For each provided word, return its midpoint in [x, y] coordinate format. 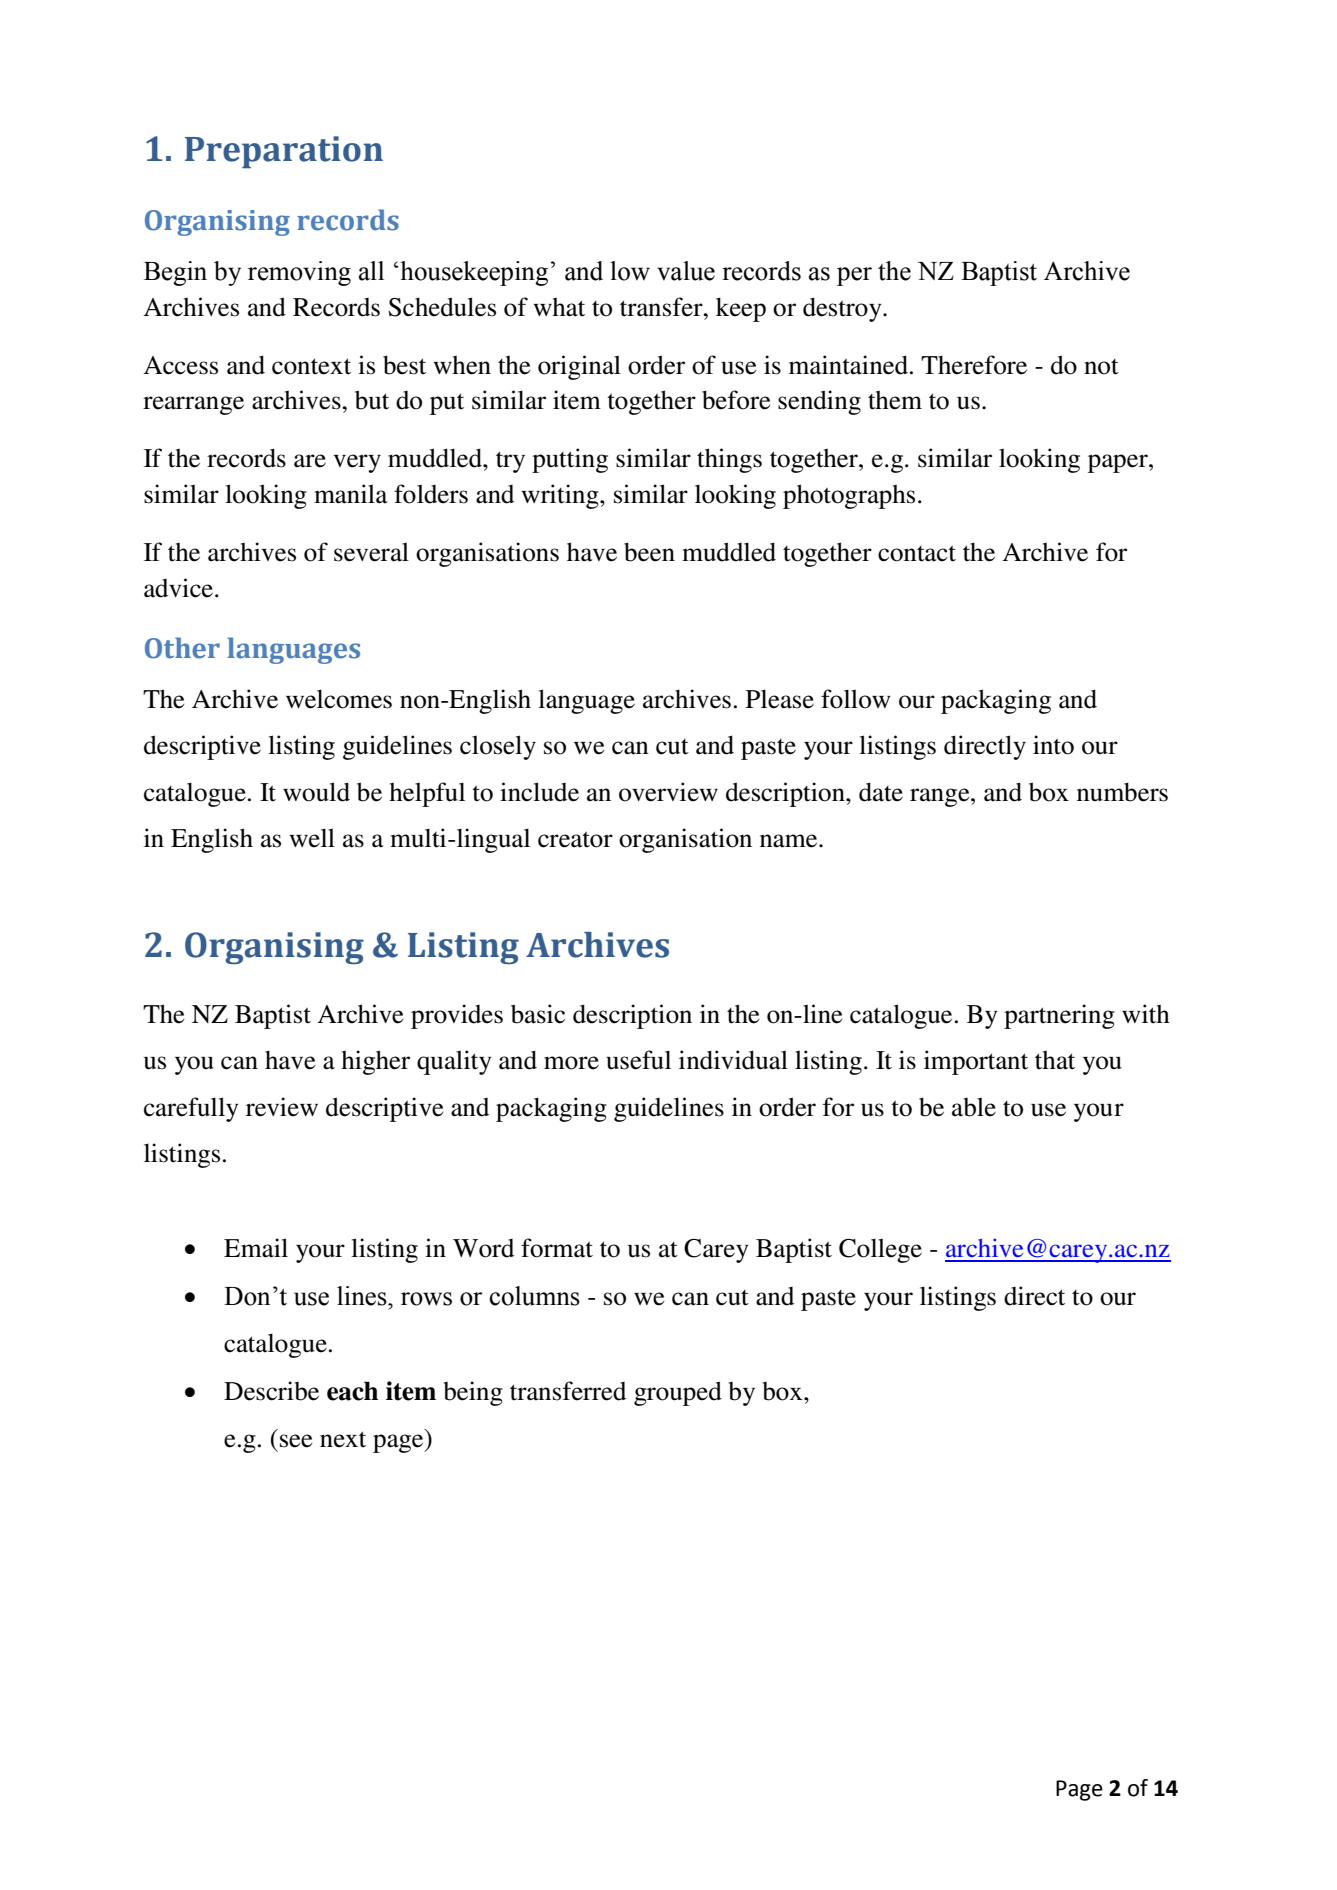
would [316, 792]
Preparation [284, 152]
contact [917, 554]
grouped [678, 1393]
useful [638, 1060]
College [880, 1250]
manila [351, 494]
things [729, 460]
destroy [843, 309]
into [1053, 745]
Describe [271, 1391]
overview [668, 792]
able [974, 1107]
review [282, 1107]
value [686, 271]
